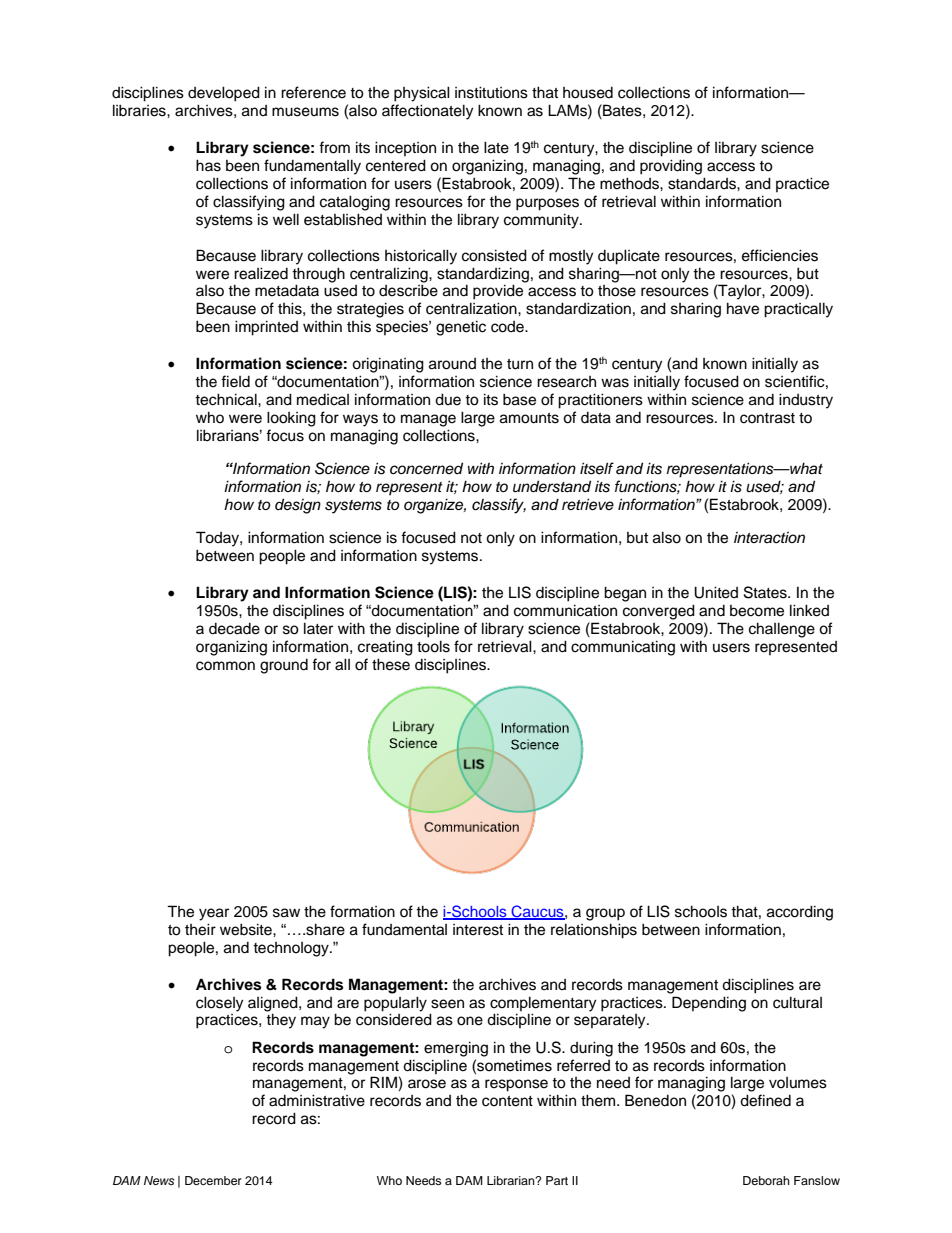 The width and height of the screenshot is (952, 1233). What do you see at coordinates (703, 183) in the screenshot?
I see `standards` at bounding box center [703, 183].
